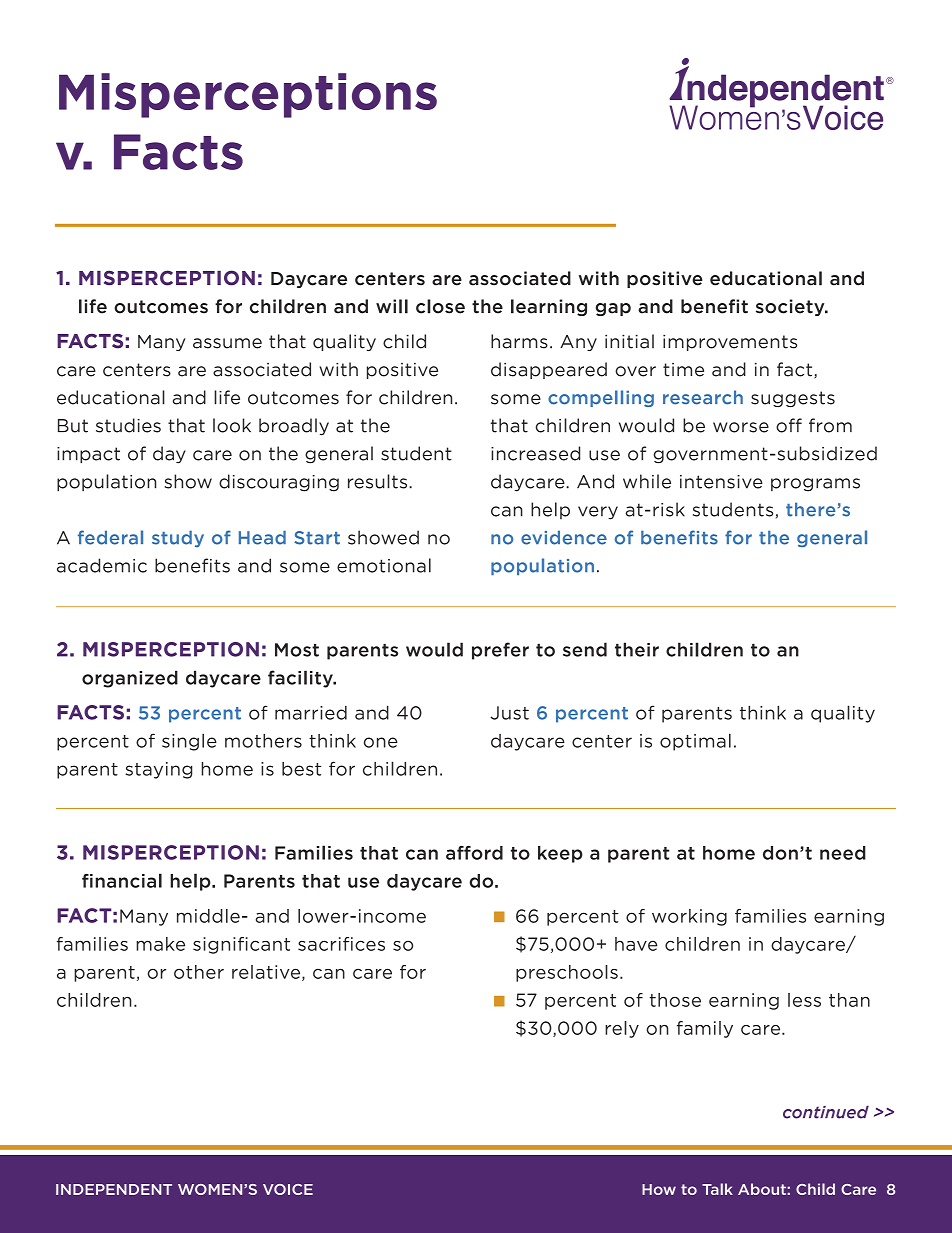  I want to click on VOICE, so click(288, 1189).
